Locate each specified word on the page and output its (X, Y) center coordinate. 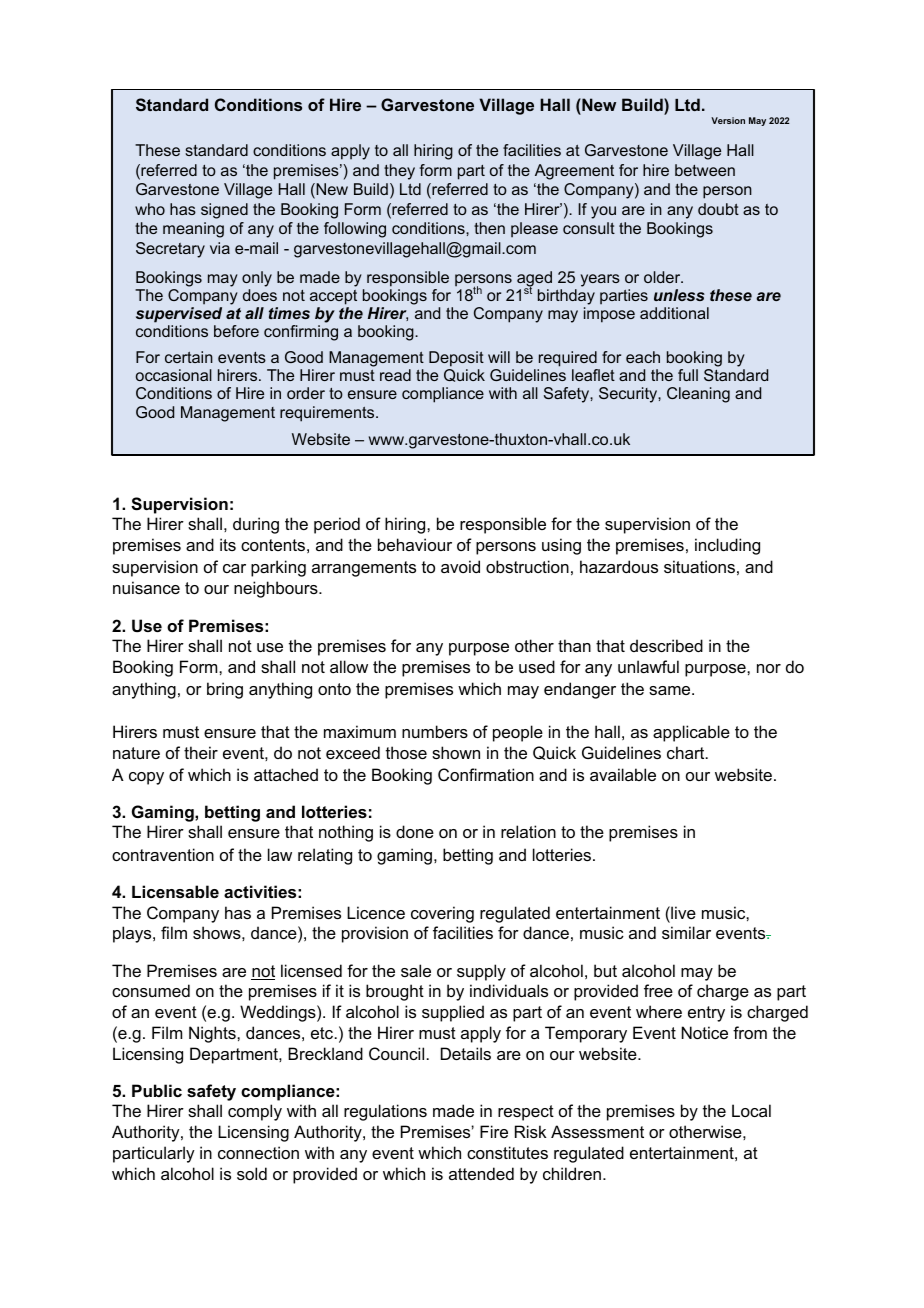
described (666, 645)
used (537, 666)
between (705, 170)
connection (258, 1152)
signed (224, 211)
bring (225, 690)
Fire (494, 1131)
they (399, 172)
